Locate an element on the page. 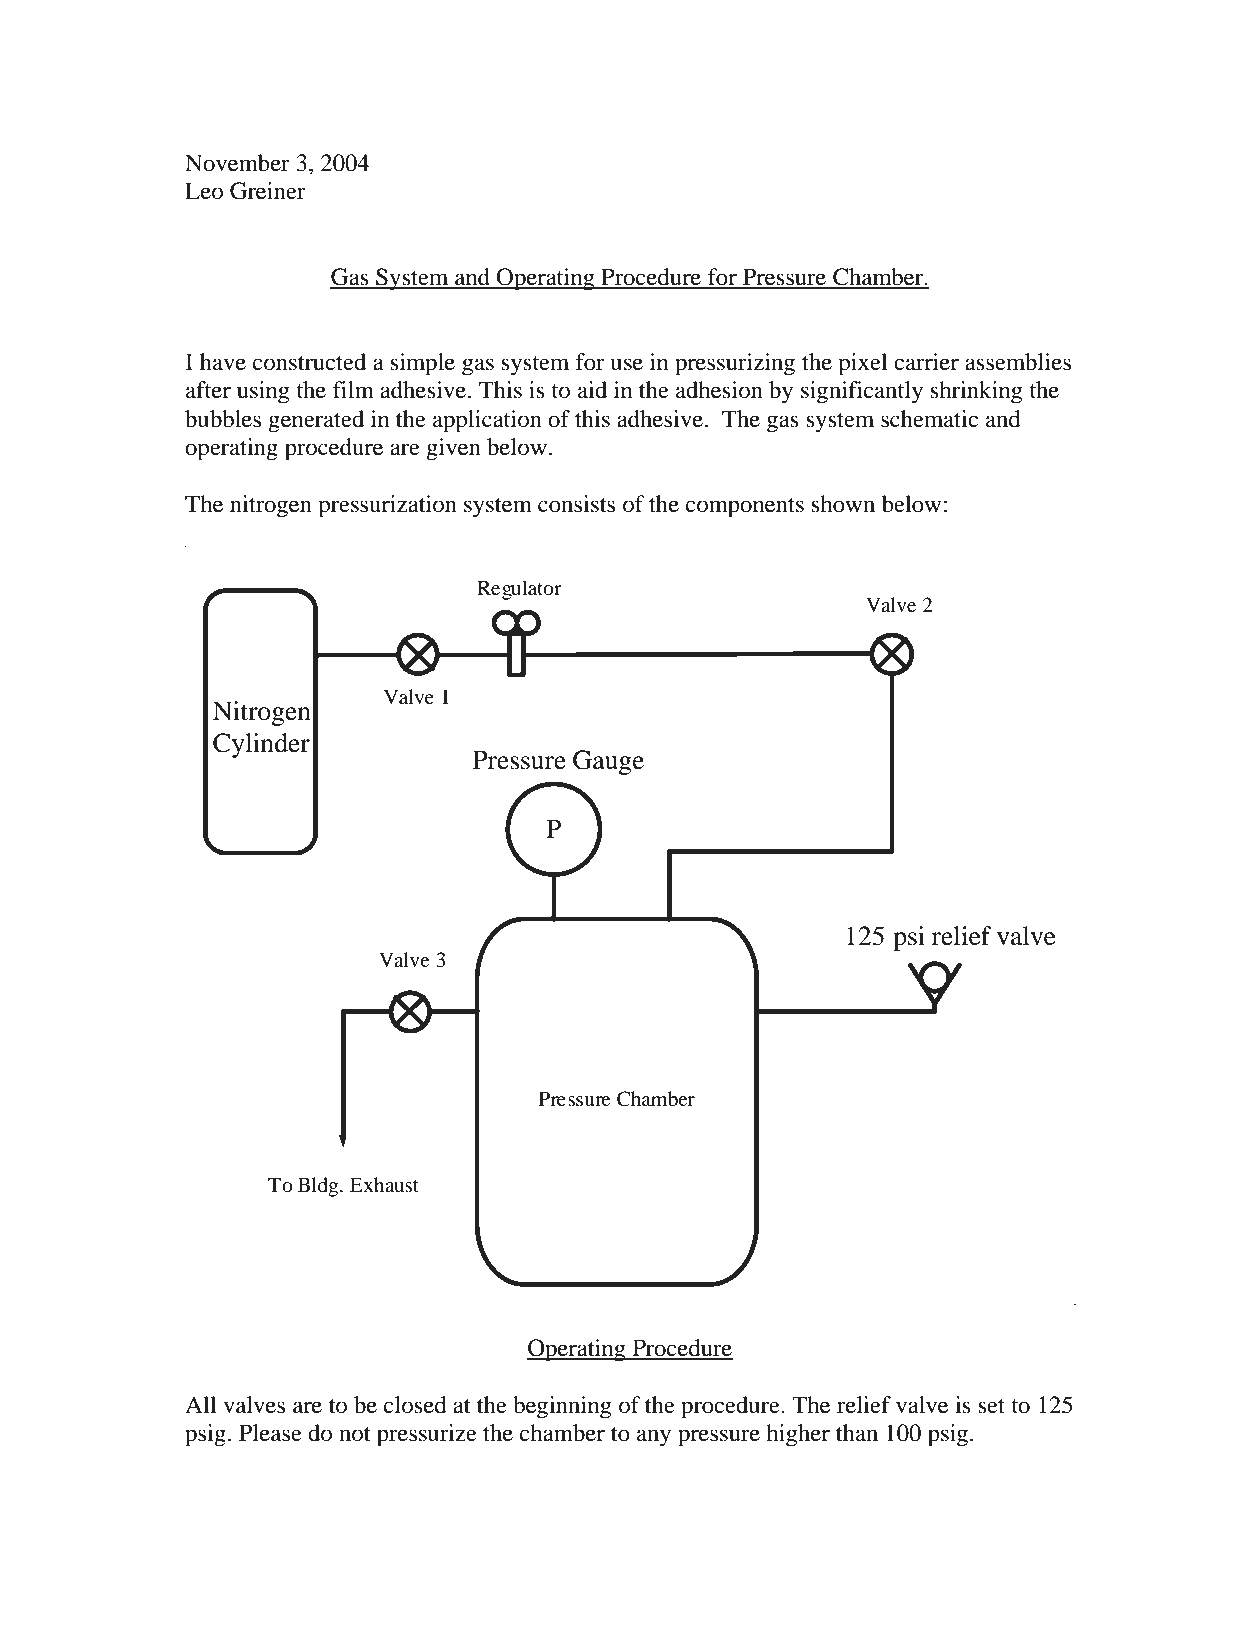  Please is located at coordinates (270, 1433).
